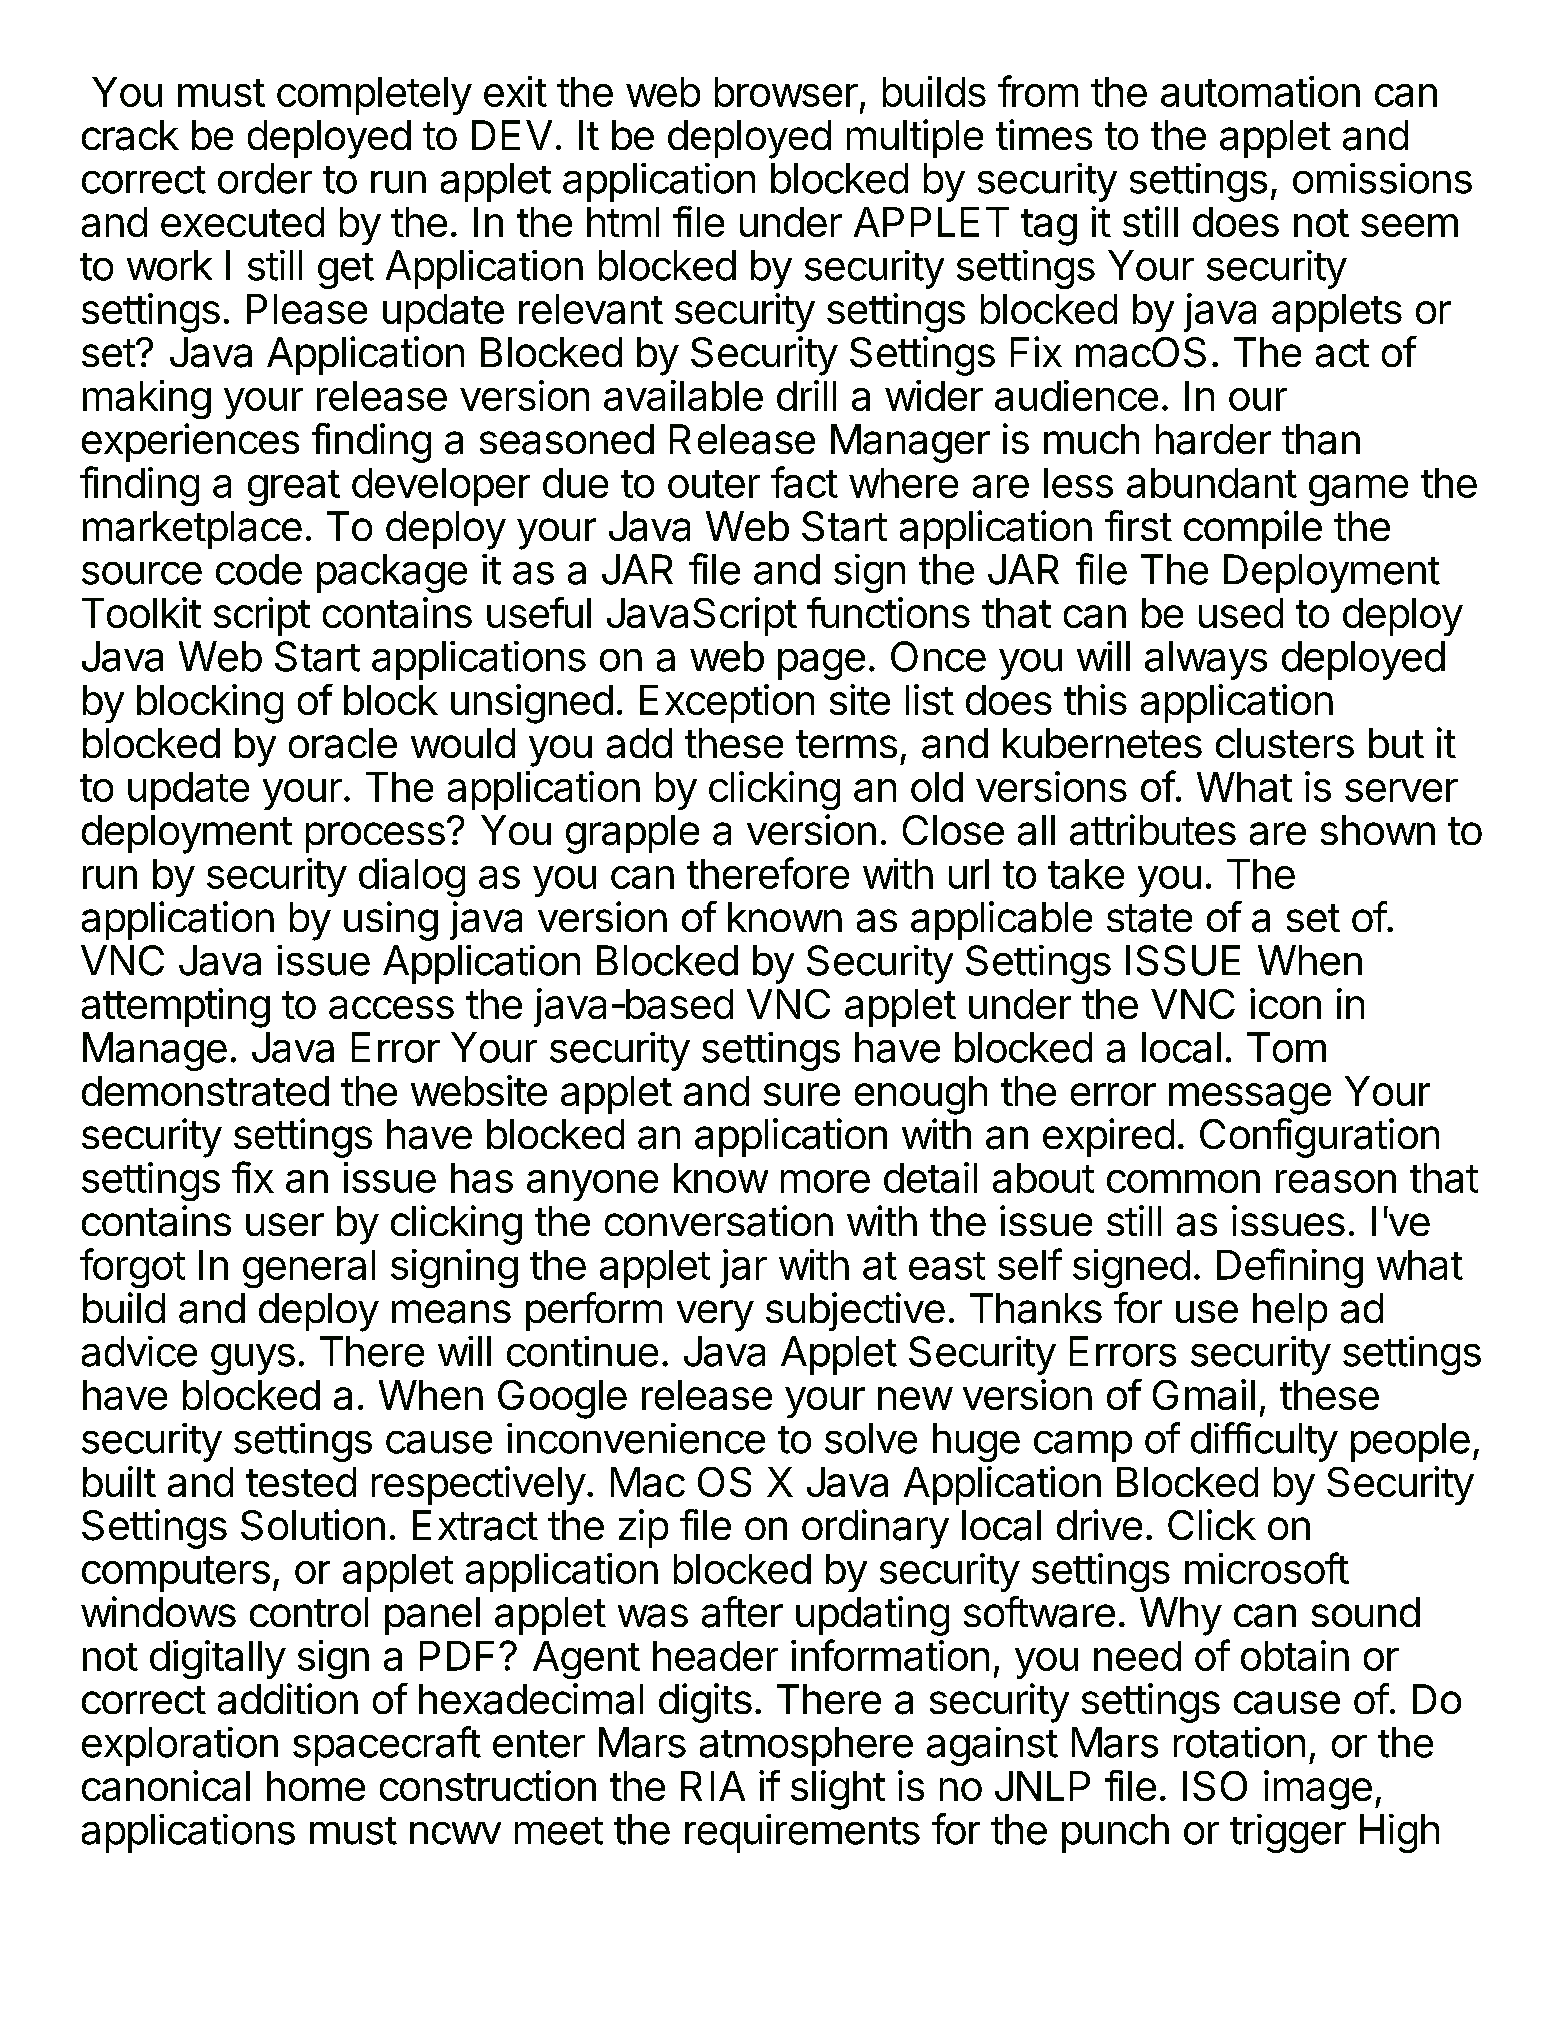 This screenshot has width=1564, height=2024. What do you see at coordinates (1260, 91) in the screenshot?
I see `automation` at bounding box center [1260, 91].
